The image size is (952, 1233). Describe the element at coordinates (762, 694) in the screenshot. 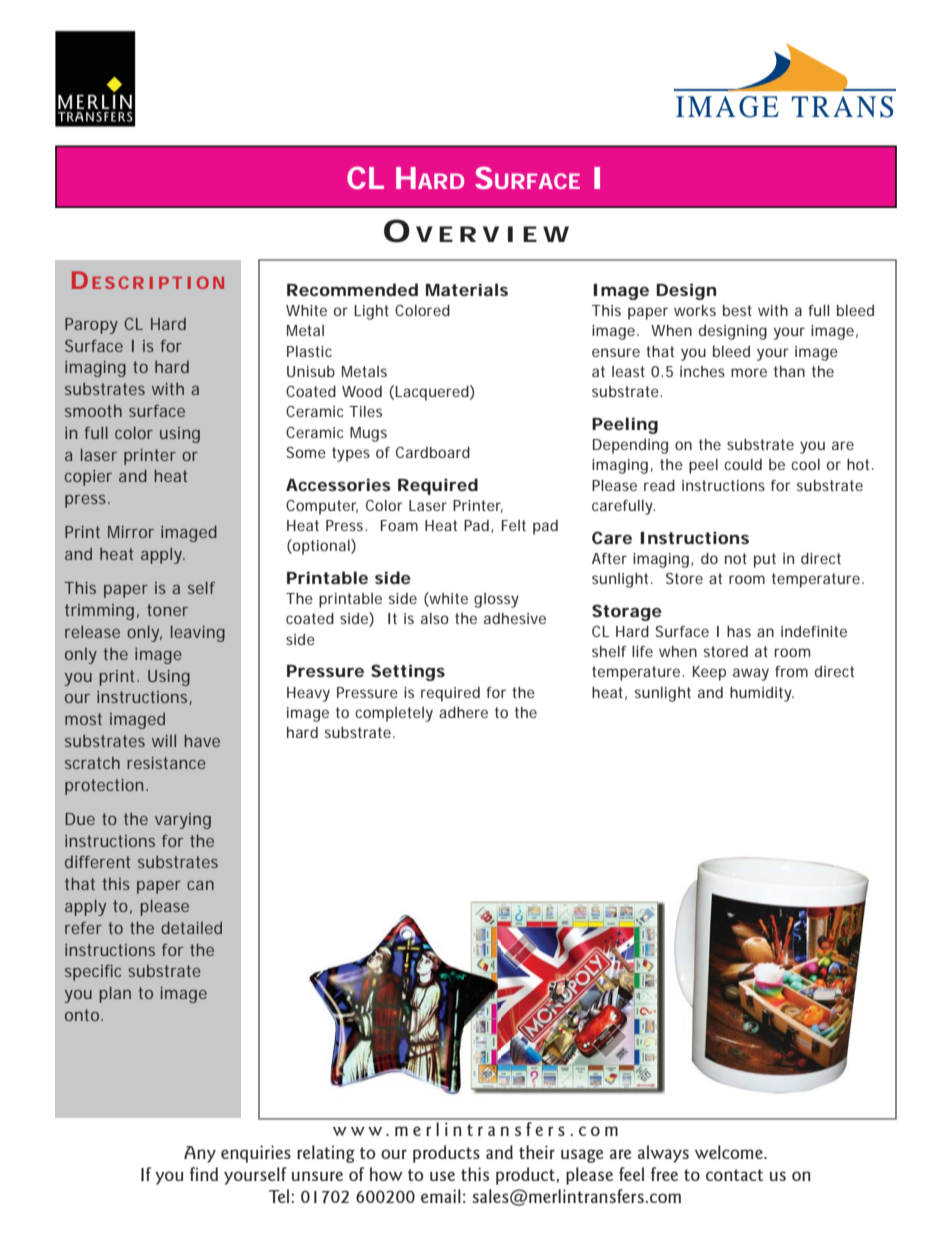

I see `humidity` at that location.
